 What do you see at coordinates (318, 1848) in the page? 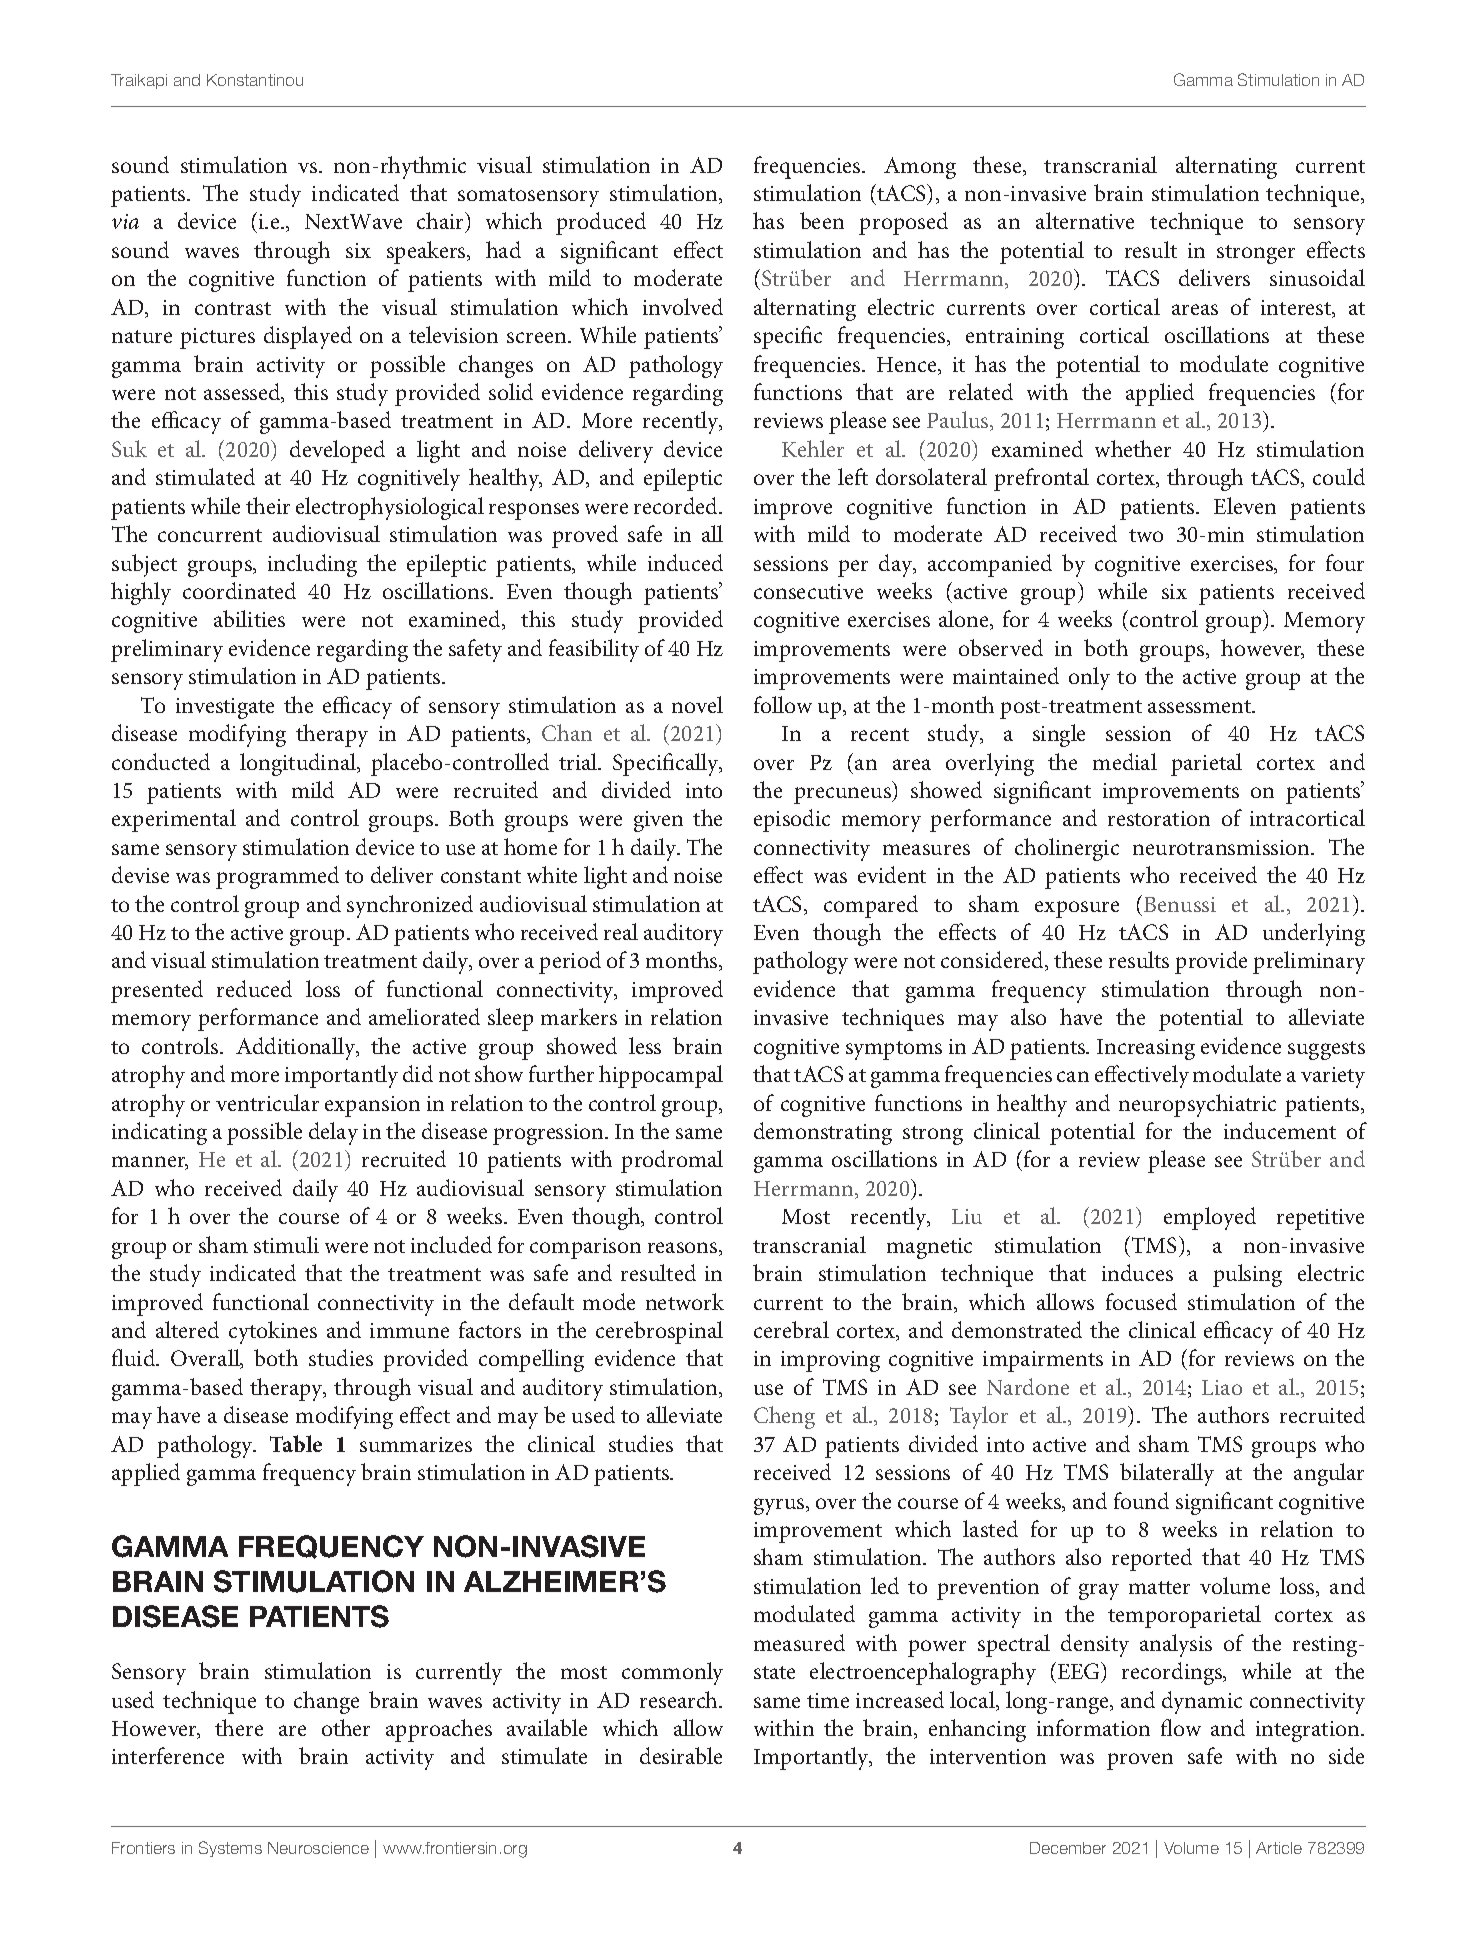
I see `Neuroscience` at bounding box center [318, 1848].
